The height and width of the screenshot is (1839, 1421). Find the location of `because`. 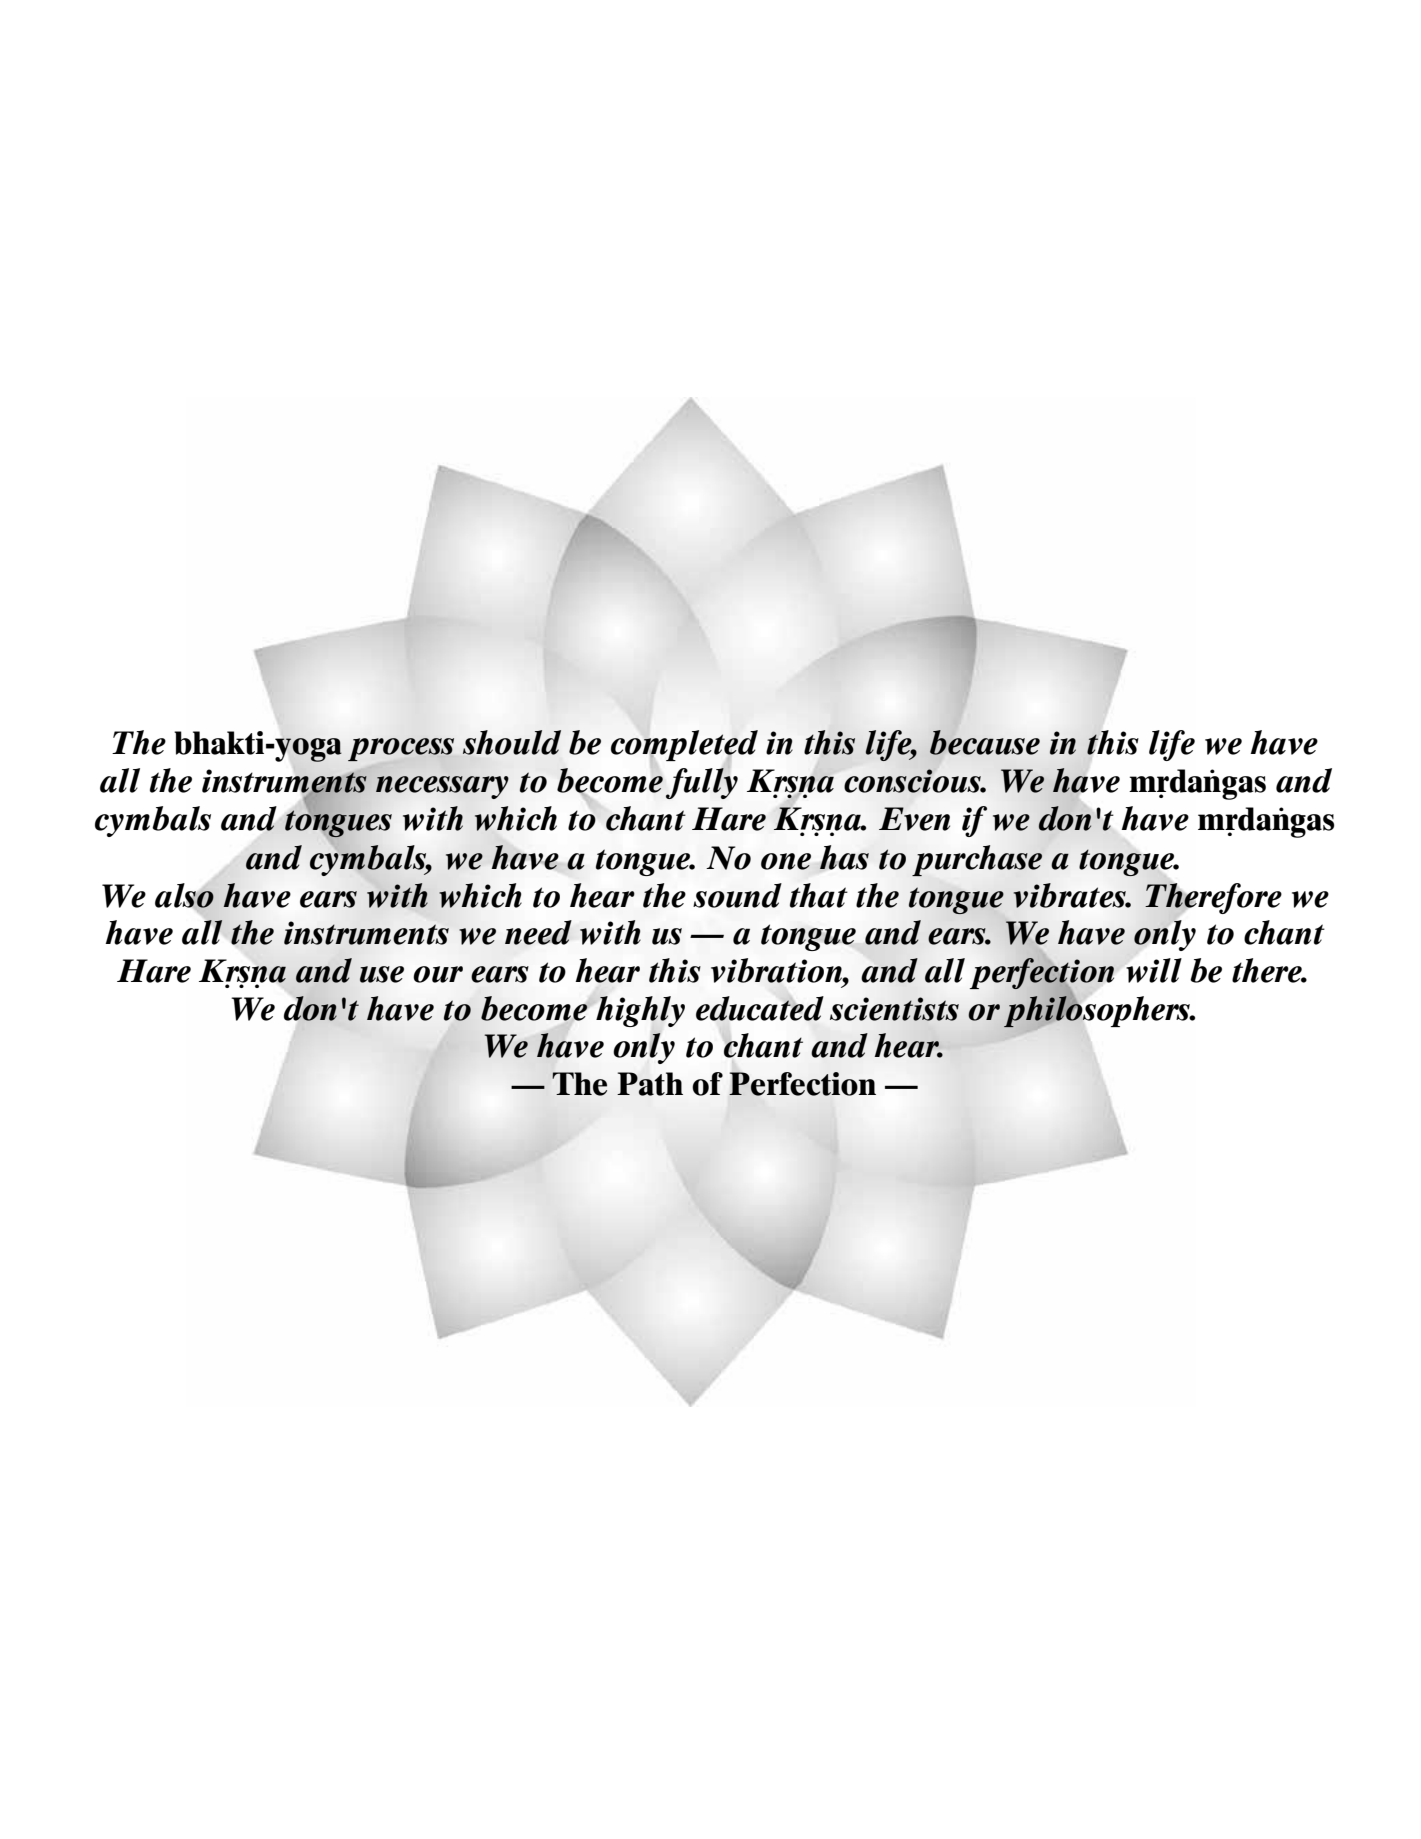

because is located at coordinates (985, 742).
